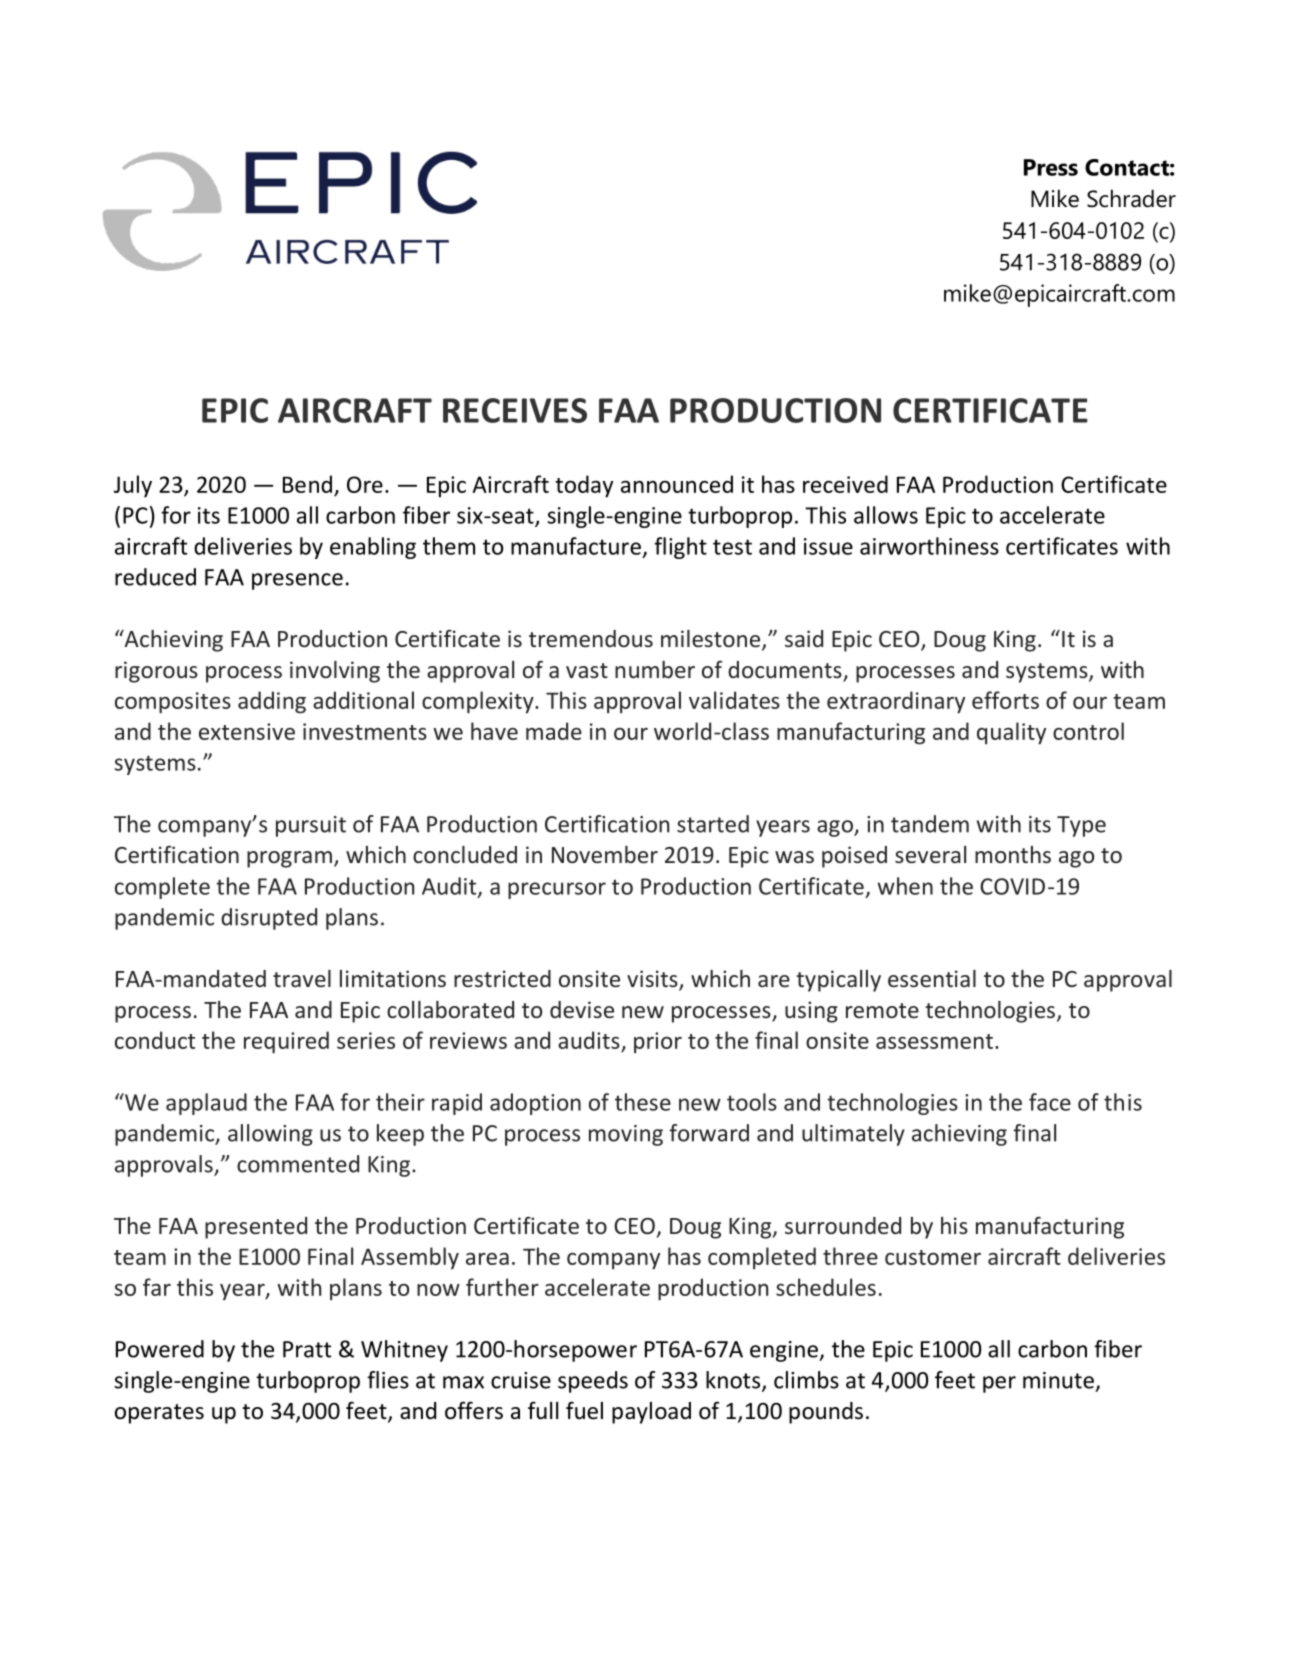 This image has width=1289, height=1669. I want to click on visits, so click(653, 980).
